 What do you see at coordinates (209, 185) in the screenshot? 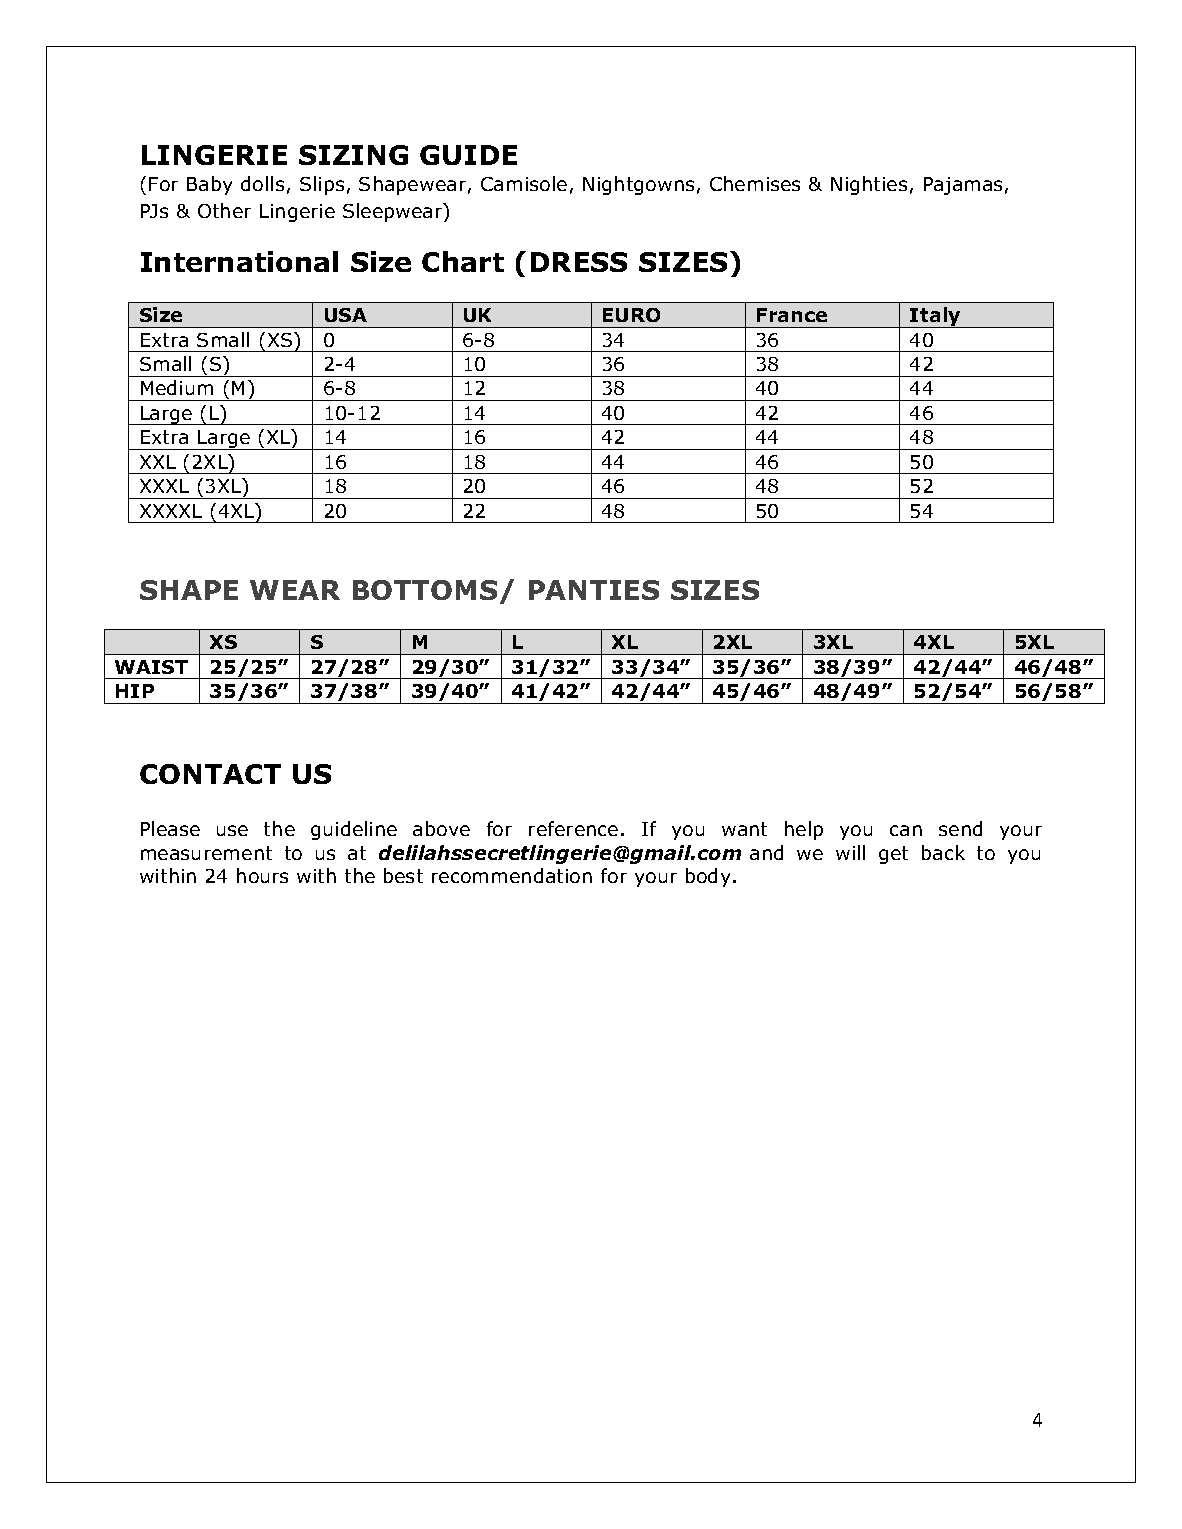
I see `Baby` at bounding box center [209, 185].
